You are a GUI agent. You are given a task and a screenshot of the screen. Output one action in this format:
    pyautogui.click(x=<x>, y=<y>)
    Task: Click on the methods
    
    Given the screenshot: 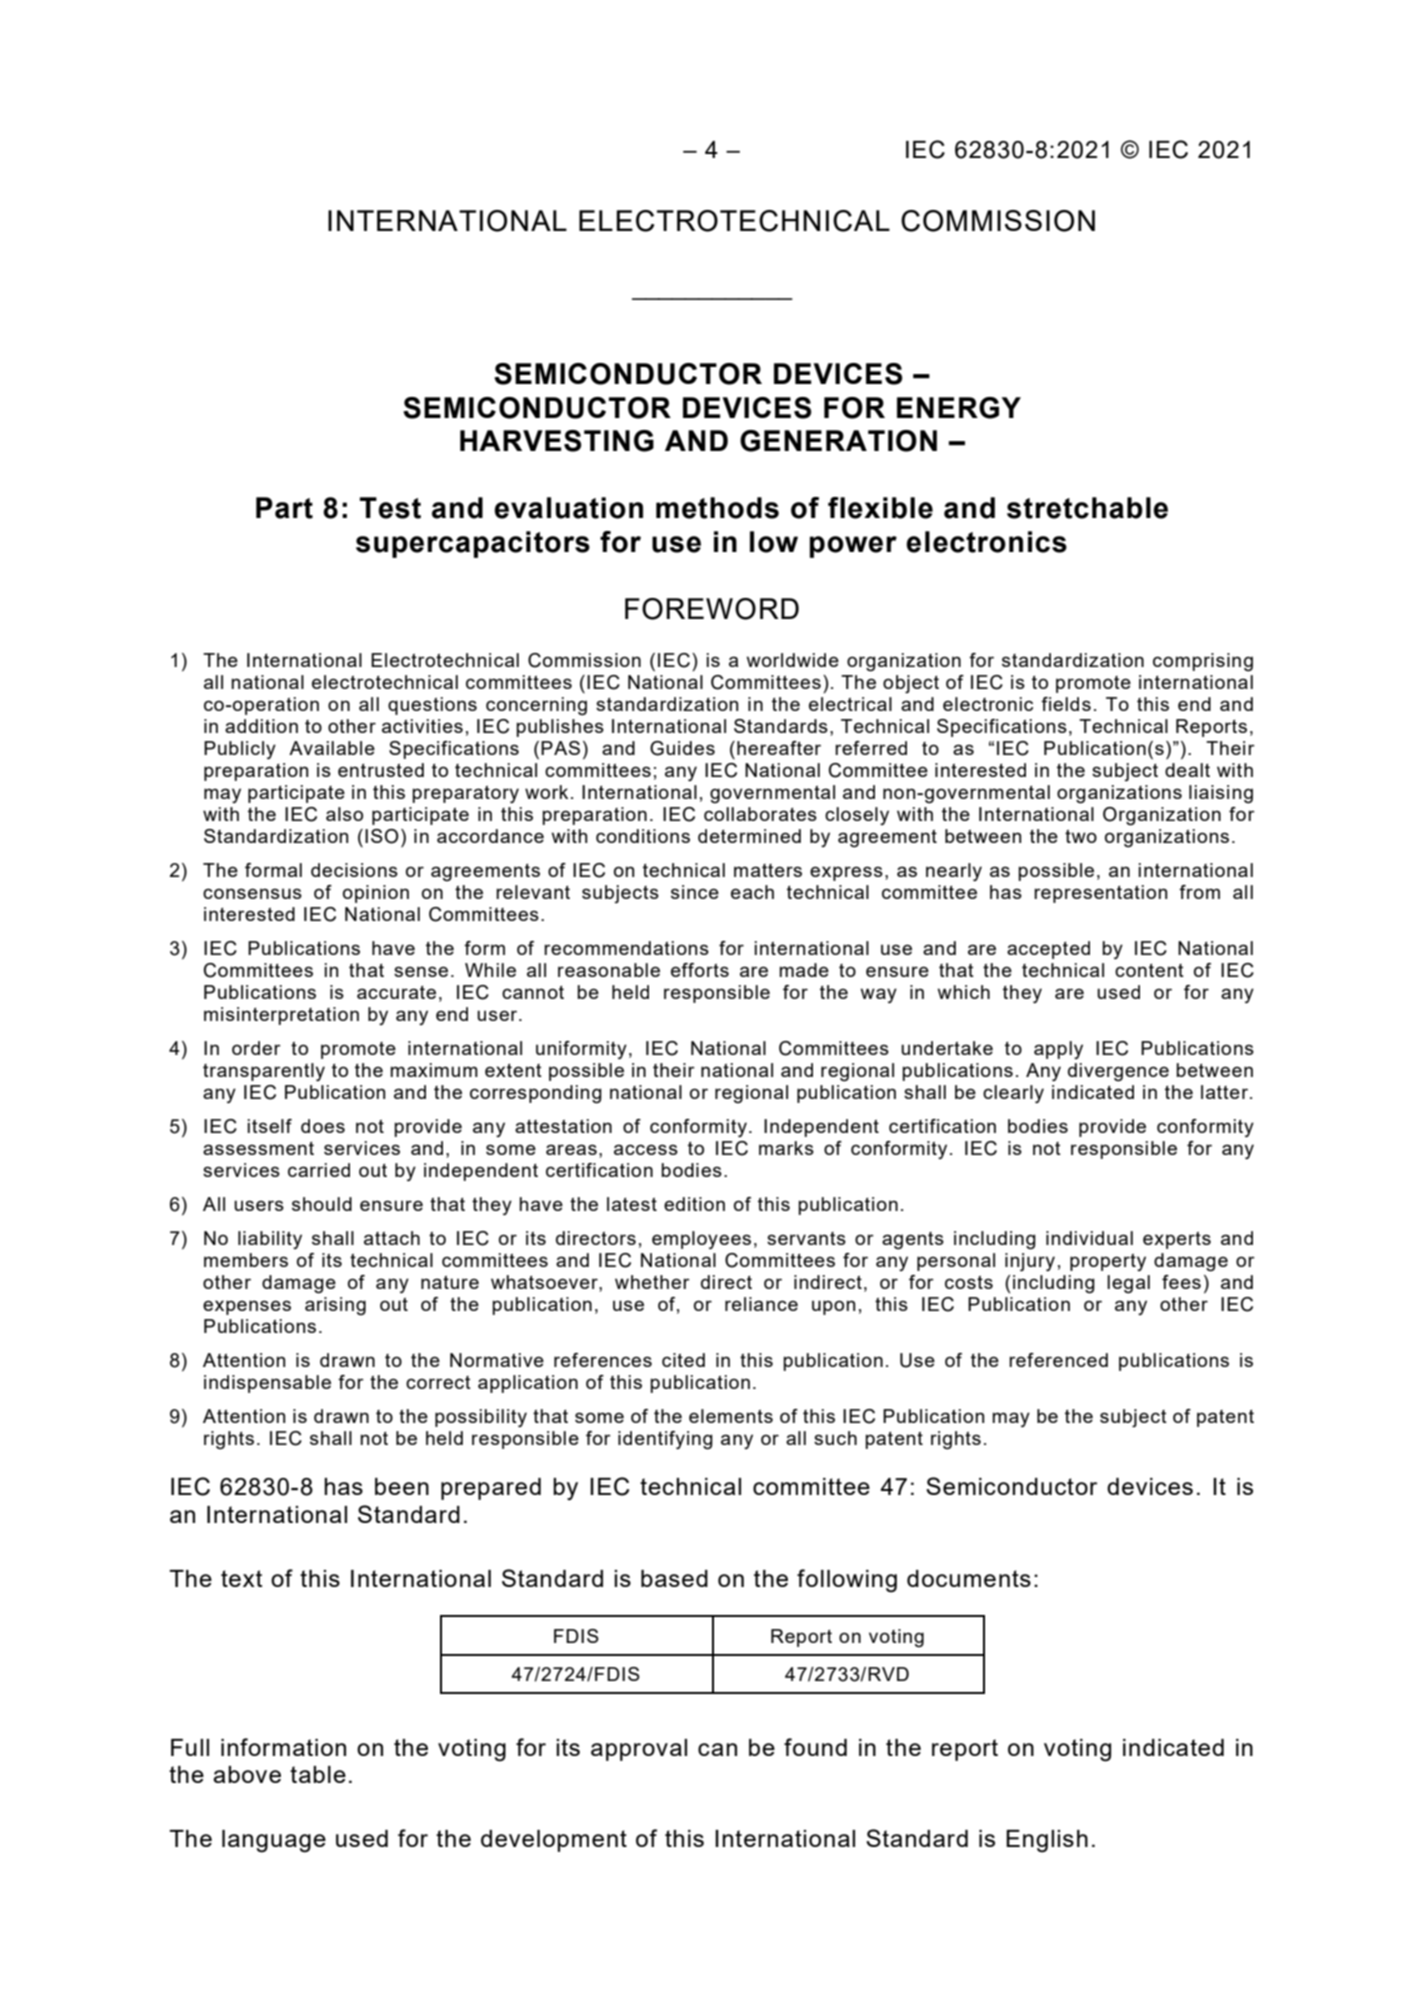 What is the action you would take?
    pyautogui.click(x=717, y=508)
